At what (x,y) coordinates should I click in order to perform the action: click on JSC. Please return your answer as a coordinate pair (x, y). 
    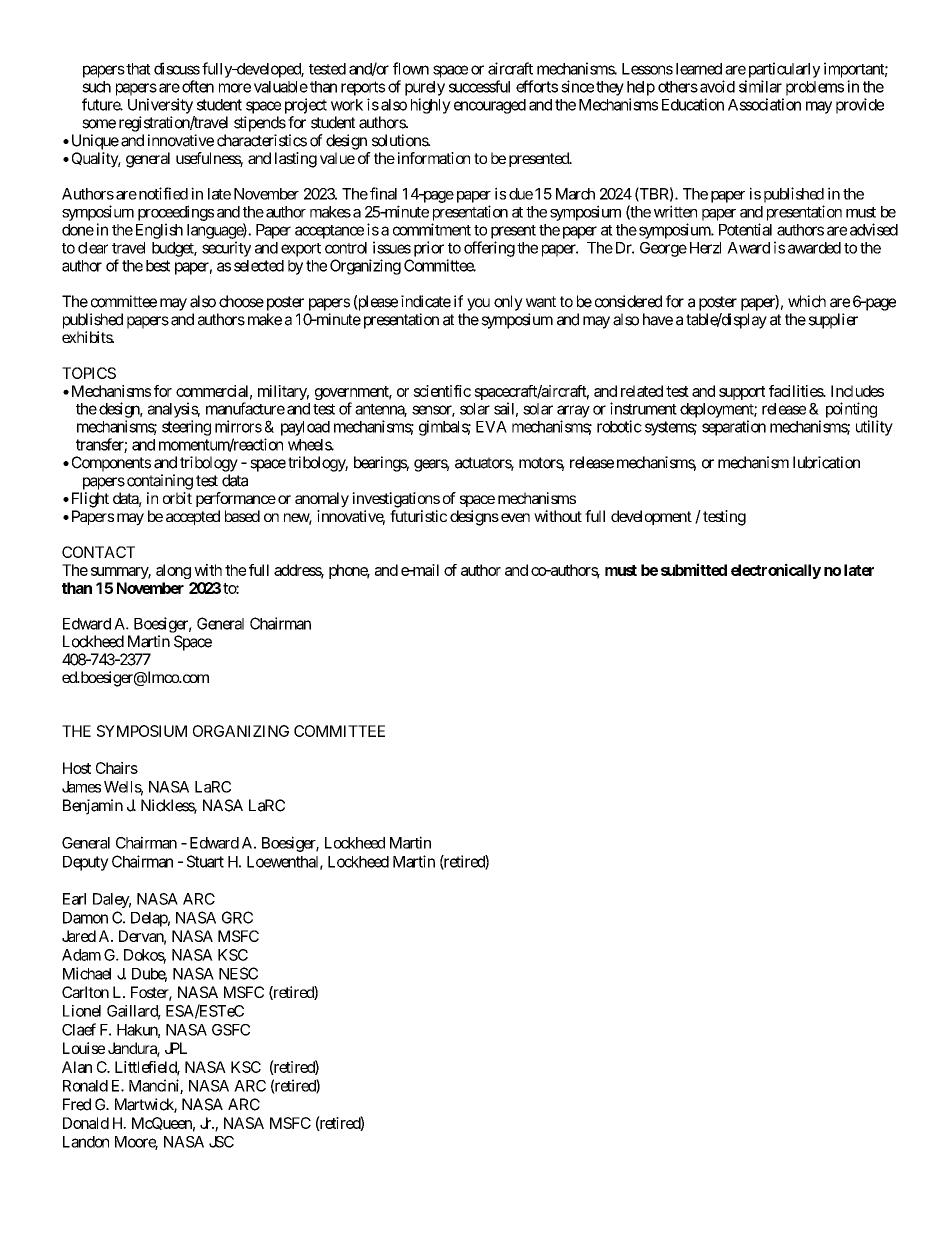
    Looking at the image, I should click on (221, 1142).
